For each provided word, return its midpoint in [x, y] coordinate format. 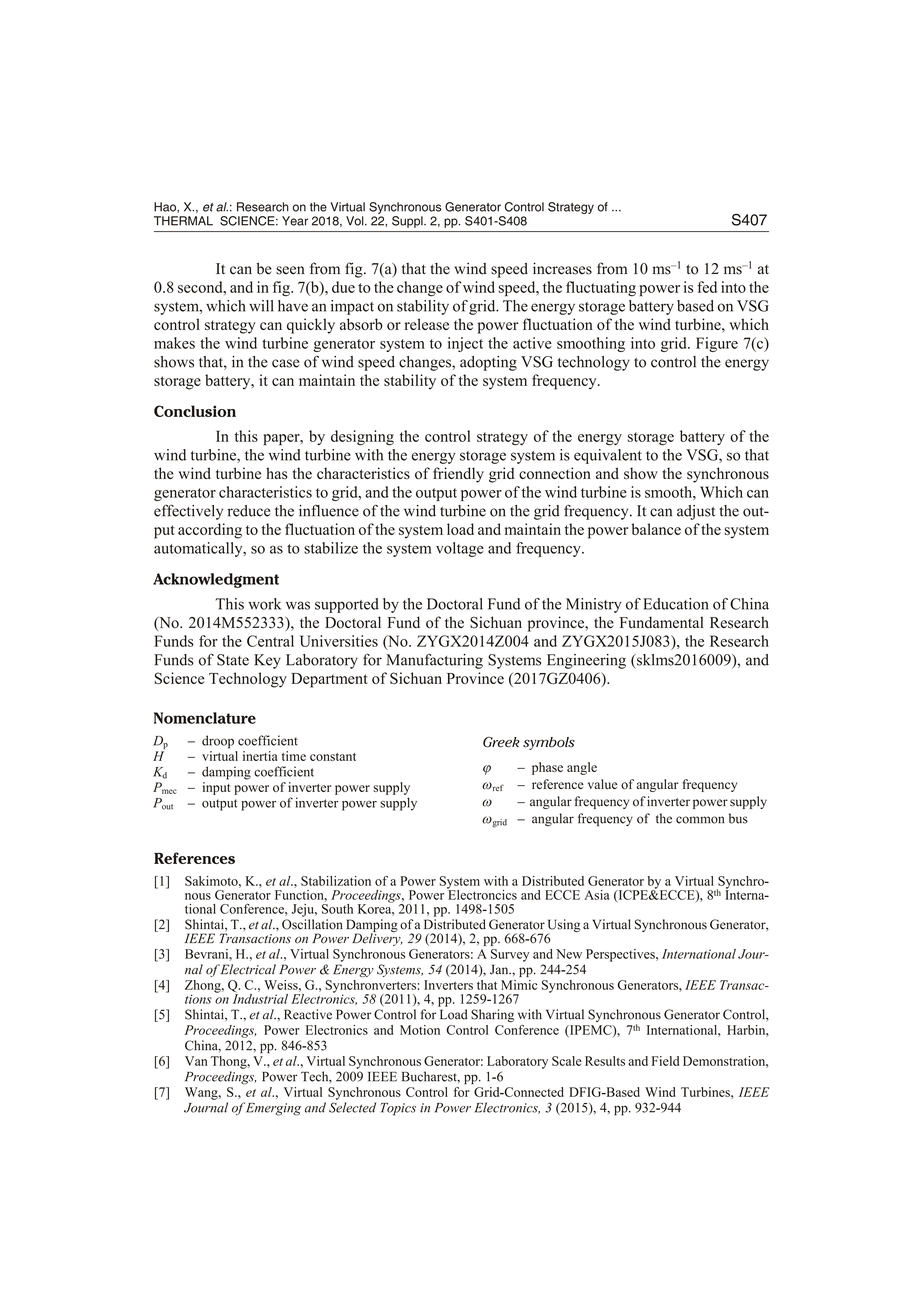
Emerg [265, 1109]
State [233, 660]
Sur [500, 954]
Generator [473, 207]
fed [707, 287]
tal [695, 622]
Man [400, 660]
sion [220, 411]
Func [289, 895]
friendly [458, 475]
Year [295, 221]
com [688, 820]
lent [630, 455]
